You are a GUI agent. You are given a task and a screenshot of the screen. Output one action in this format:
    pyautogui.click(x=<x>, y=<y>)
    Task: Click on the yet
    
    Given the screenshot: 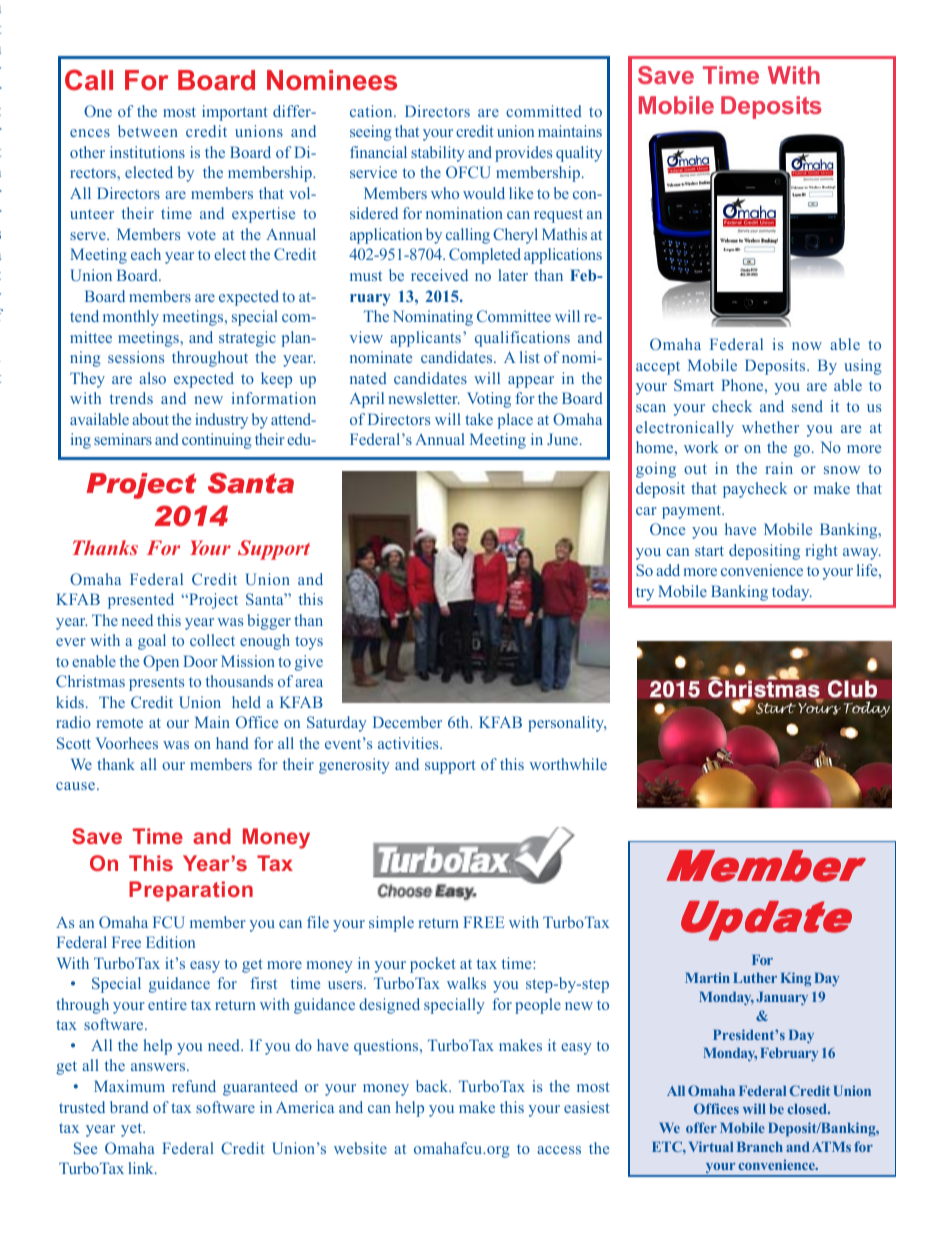 What is the action you would take?
    pyautogui.click(x=133, y=1130)
